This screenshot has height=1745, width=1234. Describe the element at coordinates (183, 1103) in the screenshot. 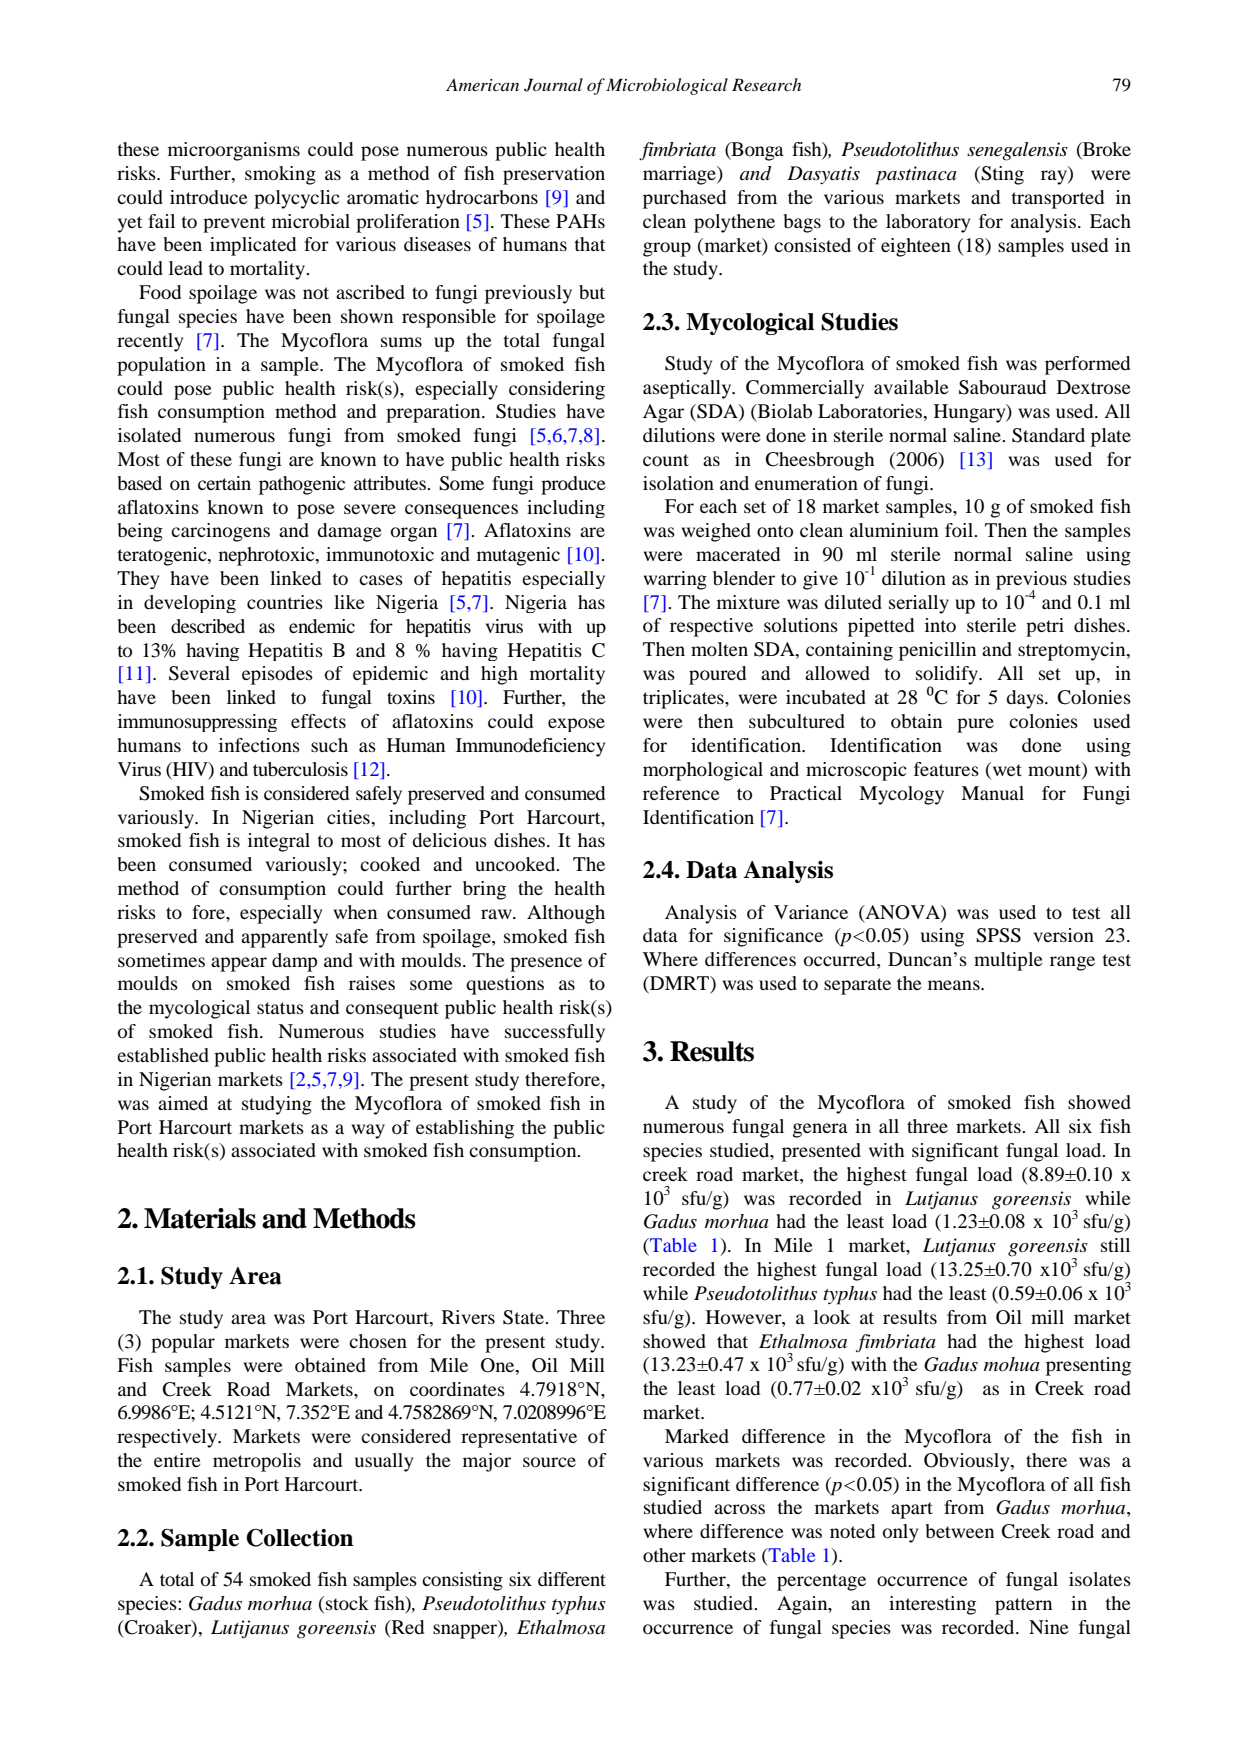

I see `aimed` at that location.
